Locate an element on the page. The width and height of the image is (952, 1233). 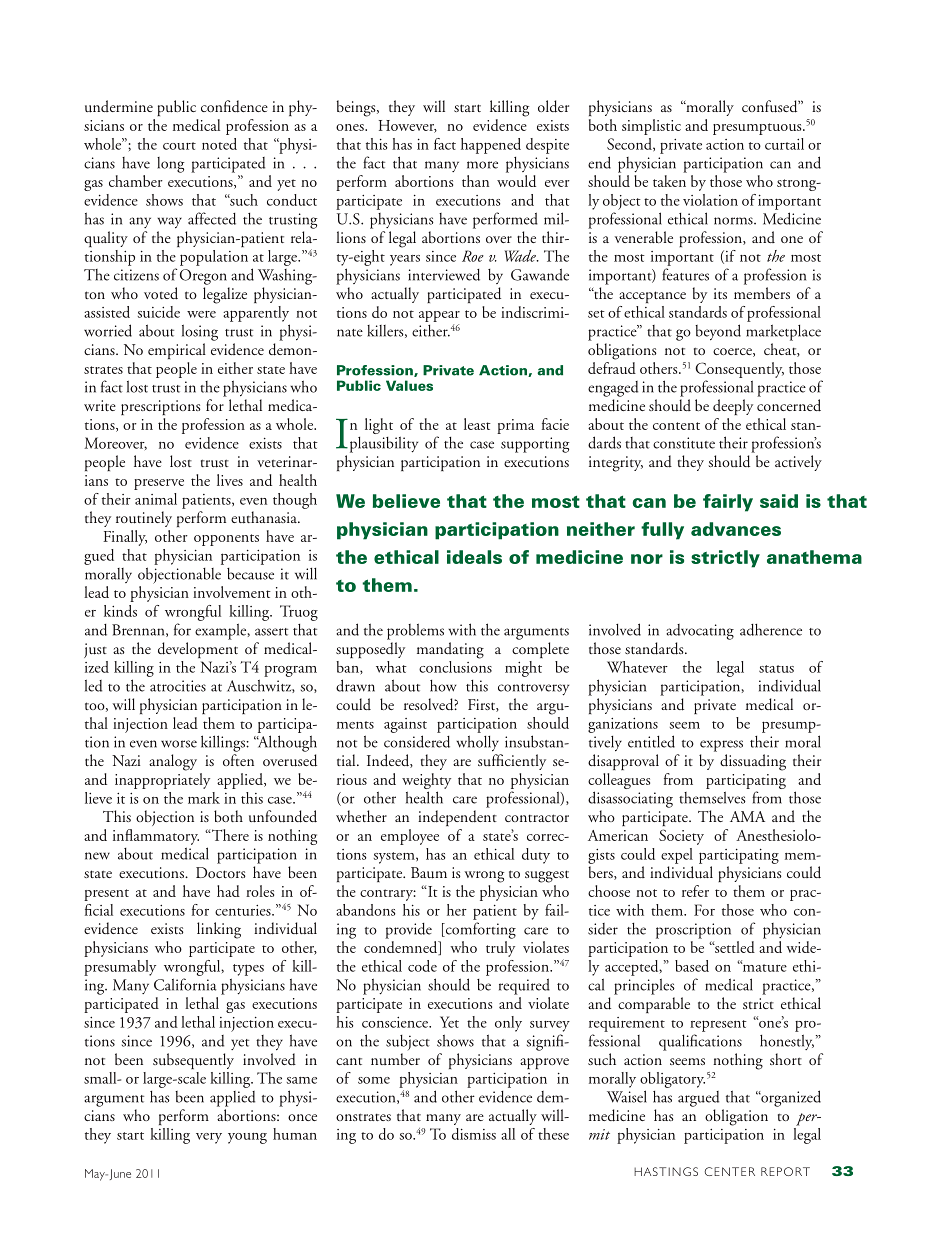
short is located at coordinates (786, 1059).
